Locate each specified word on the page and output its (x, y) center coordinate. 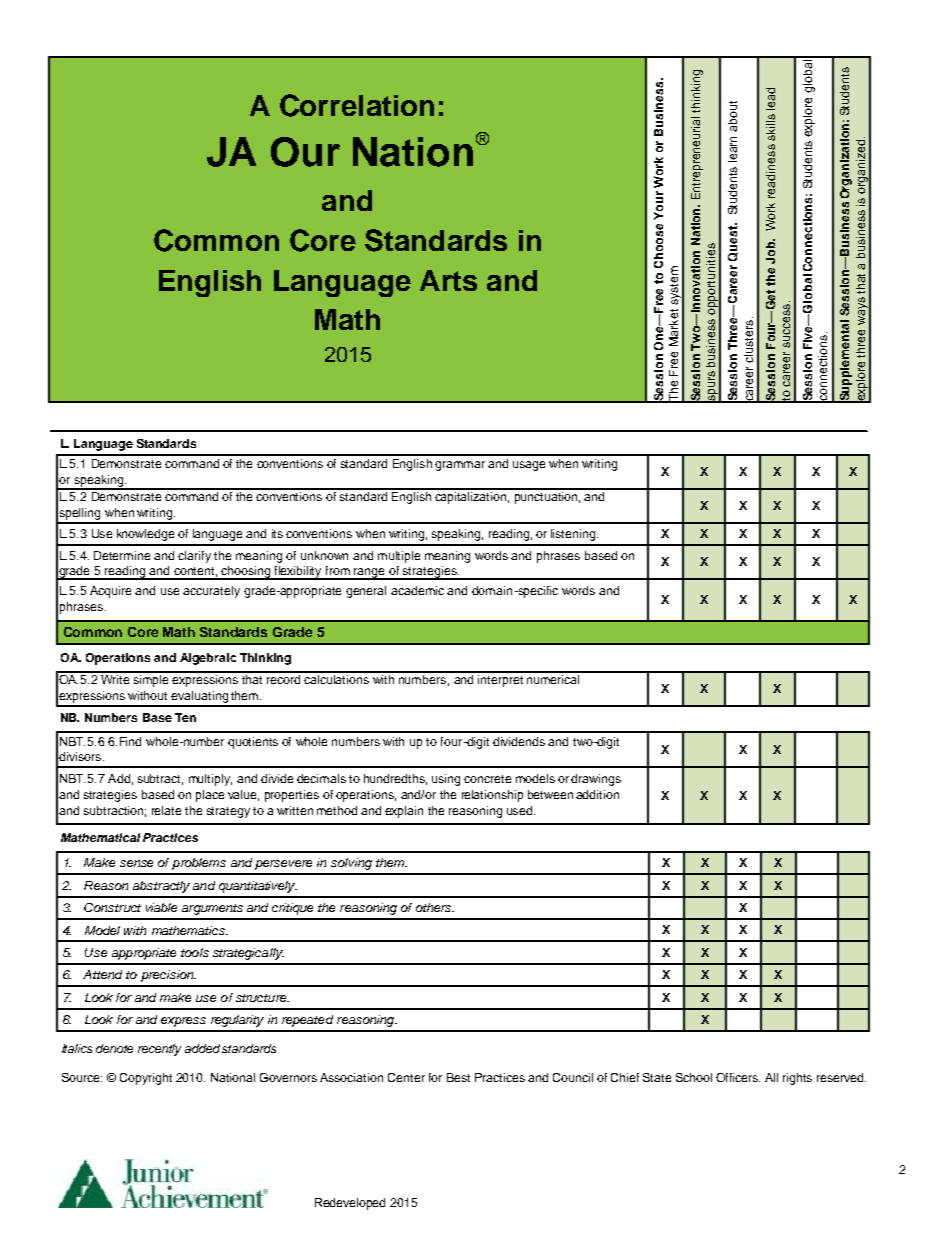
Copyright (146, 1079)
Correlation (357, 105)
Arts (448, 280)
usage (529, 466)
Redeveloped (350, 1204)
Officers (738, 1077)
